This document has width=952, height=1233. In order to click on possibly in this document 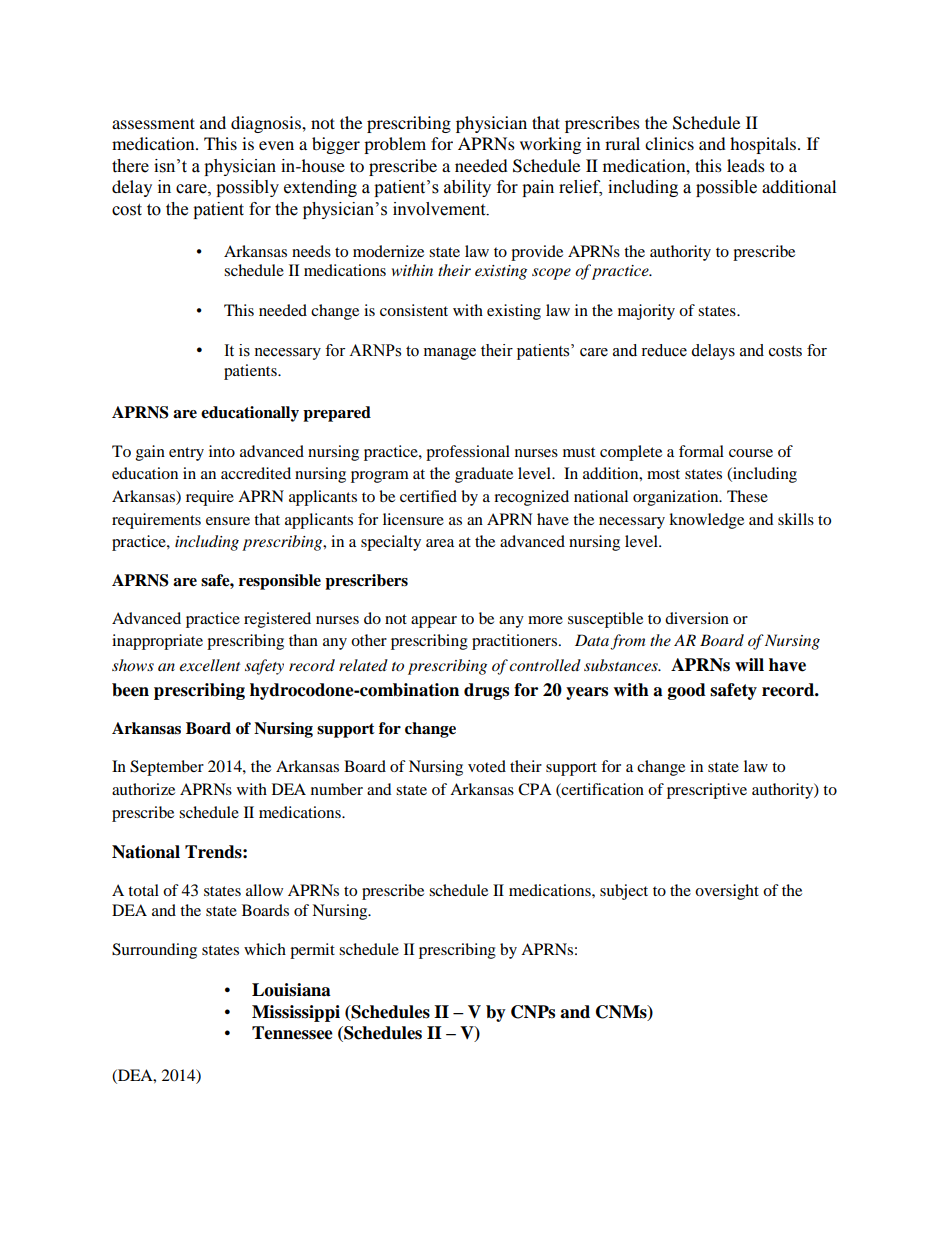, I will do `click(247, 188)`.
